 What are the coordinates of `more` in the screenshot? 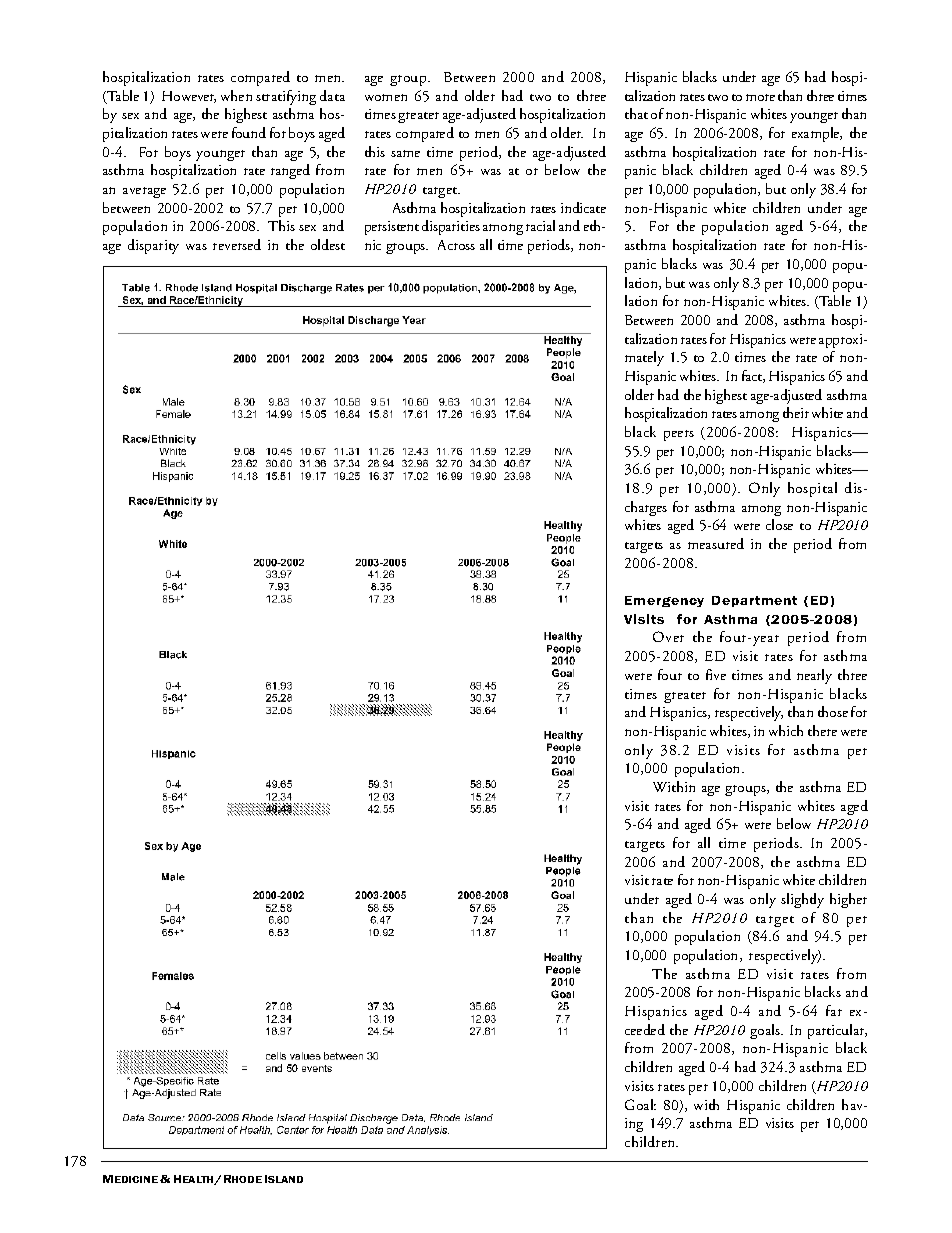 It's located at (760, 97).
